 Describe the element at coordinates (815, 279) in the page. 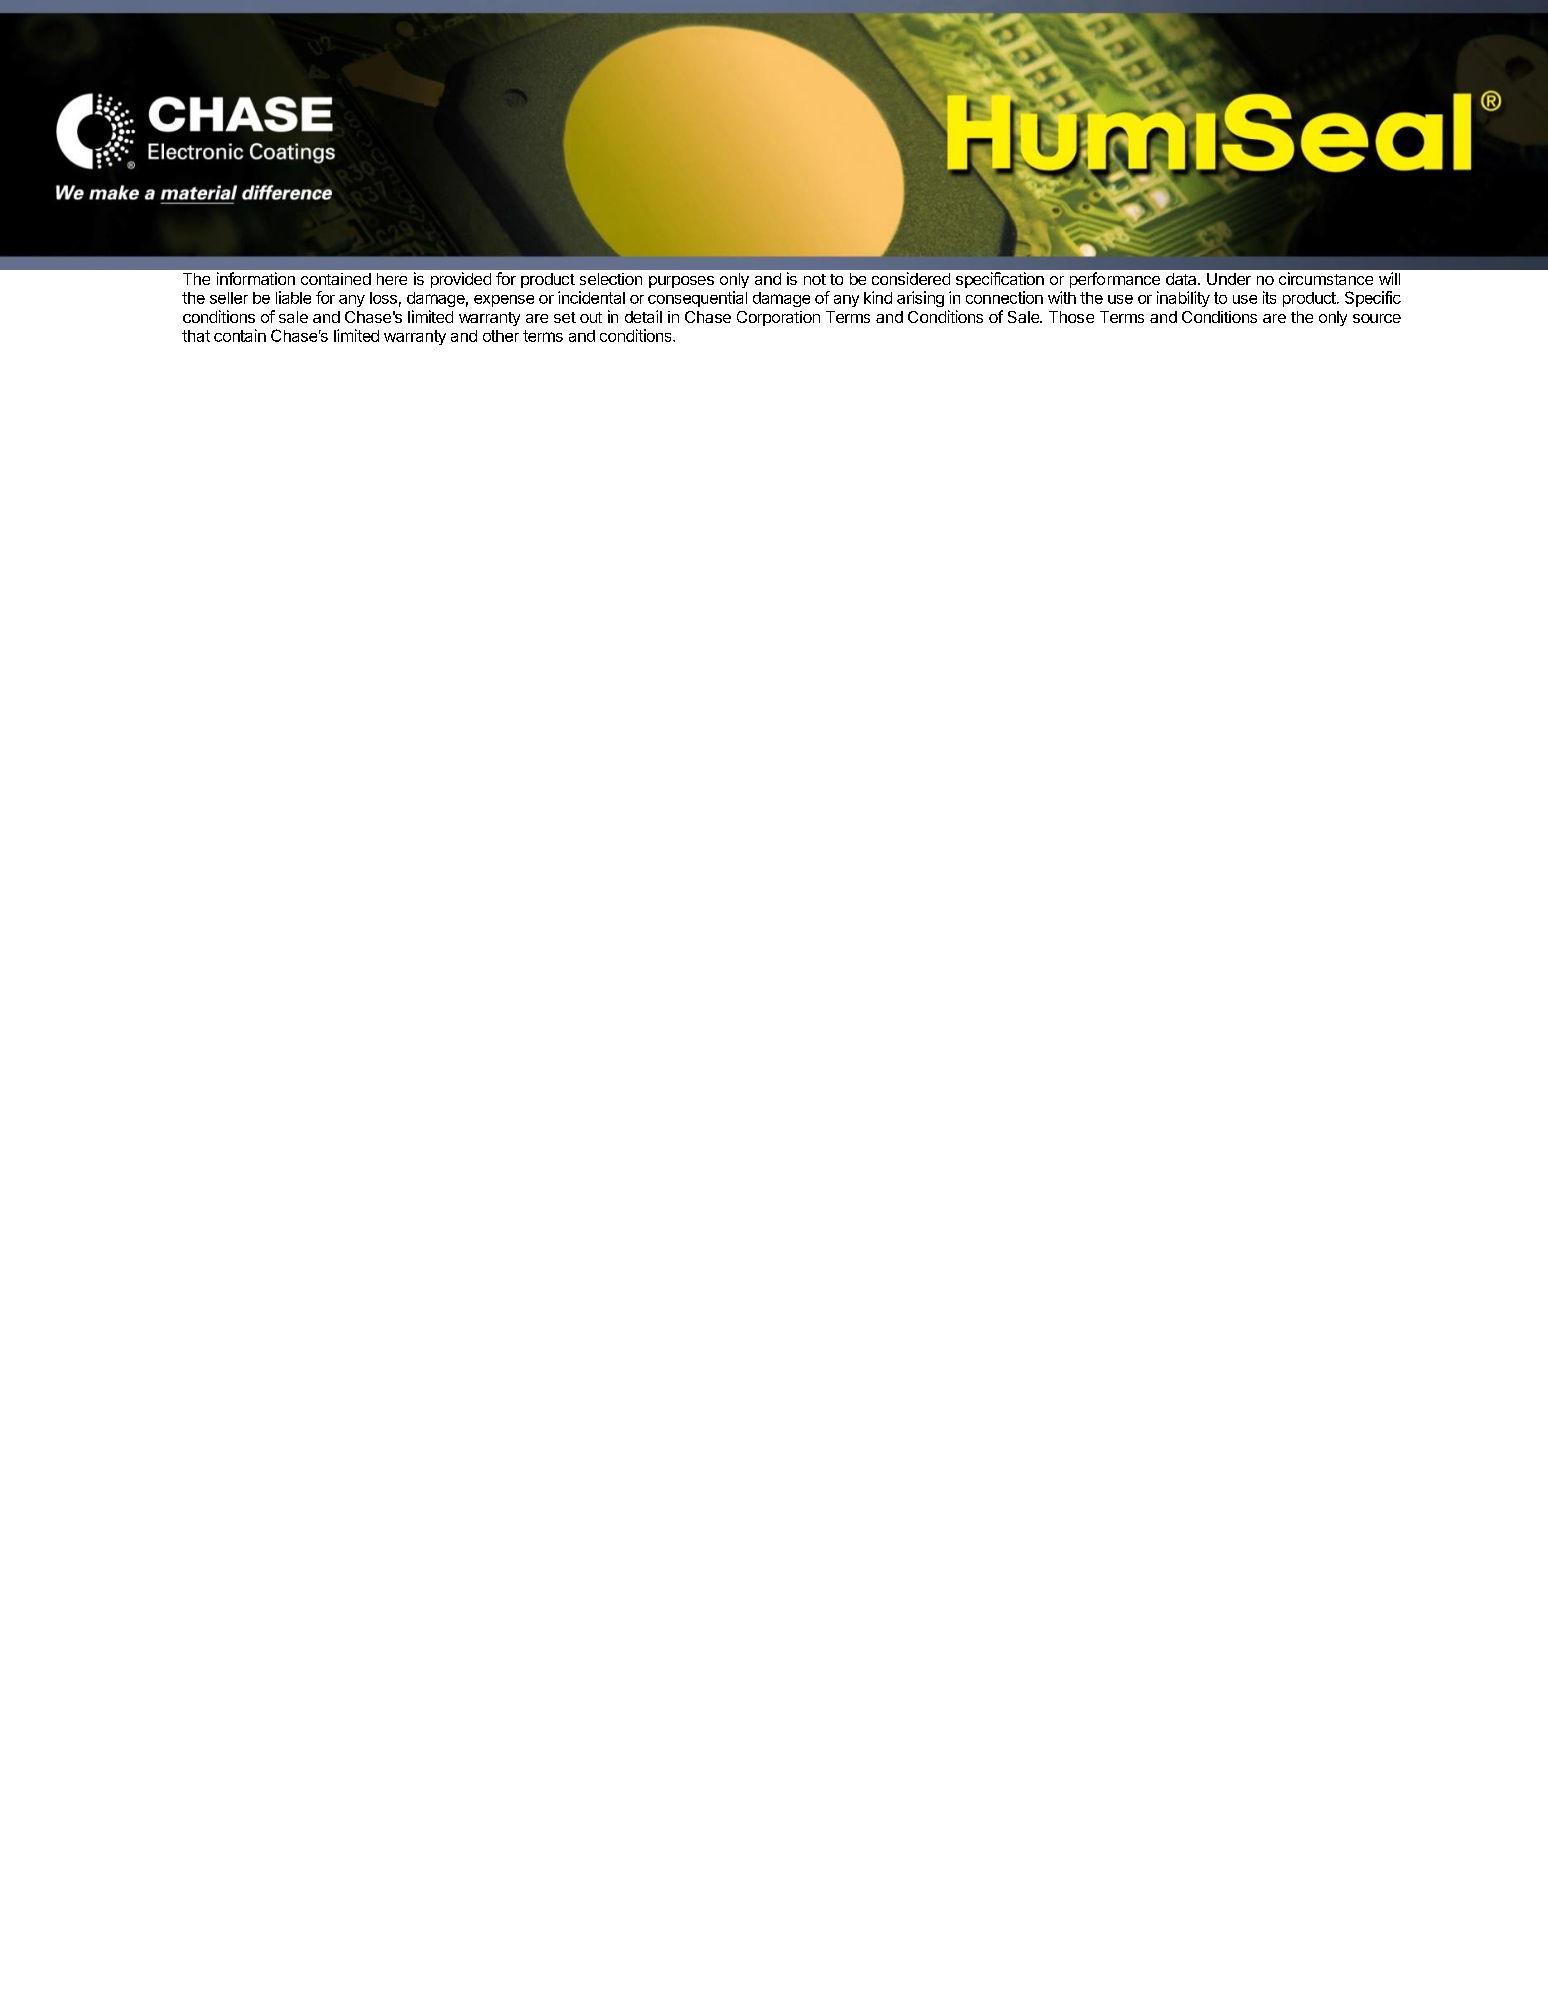

I see `not` at that location.
